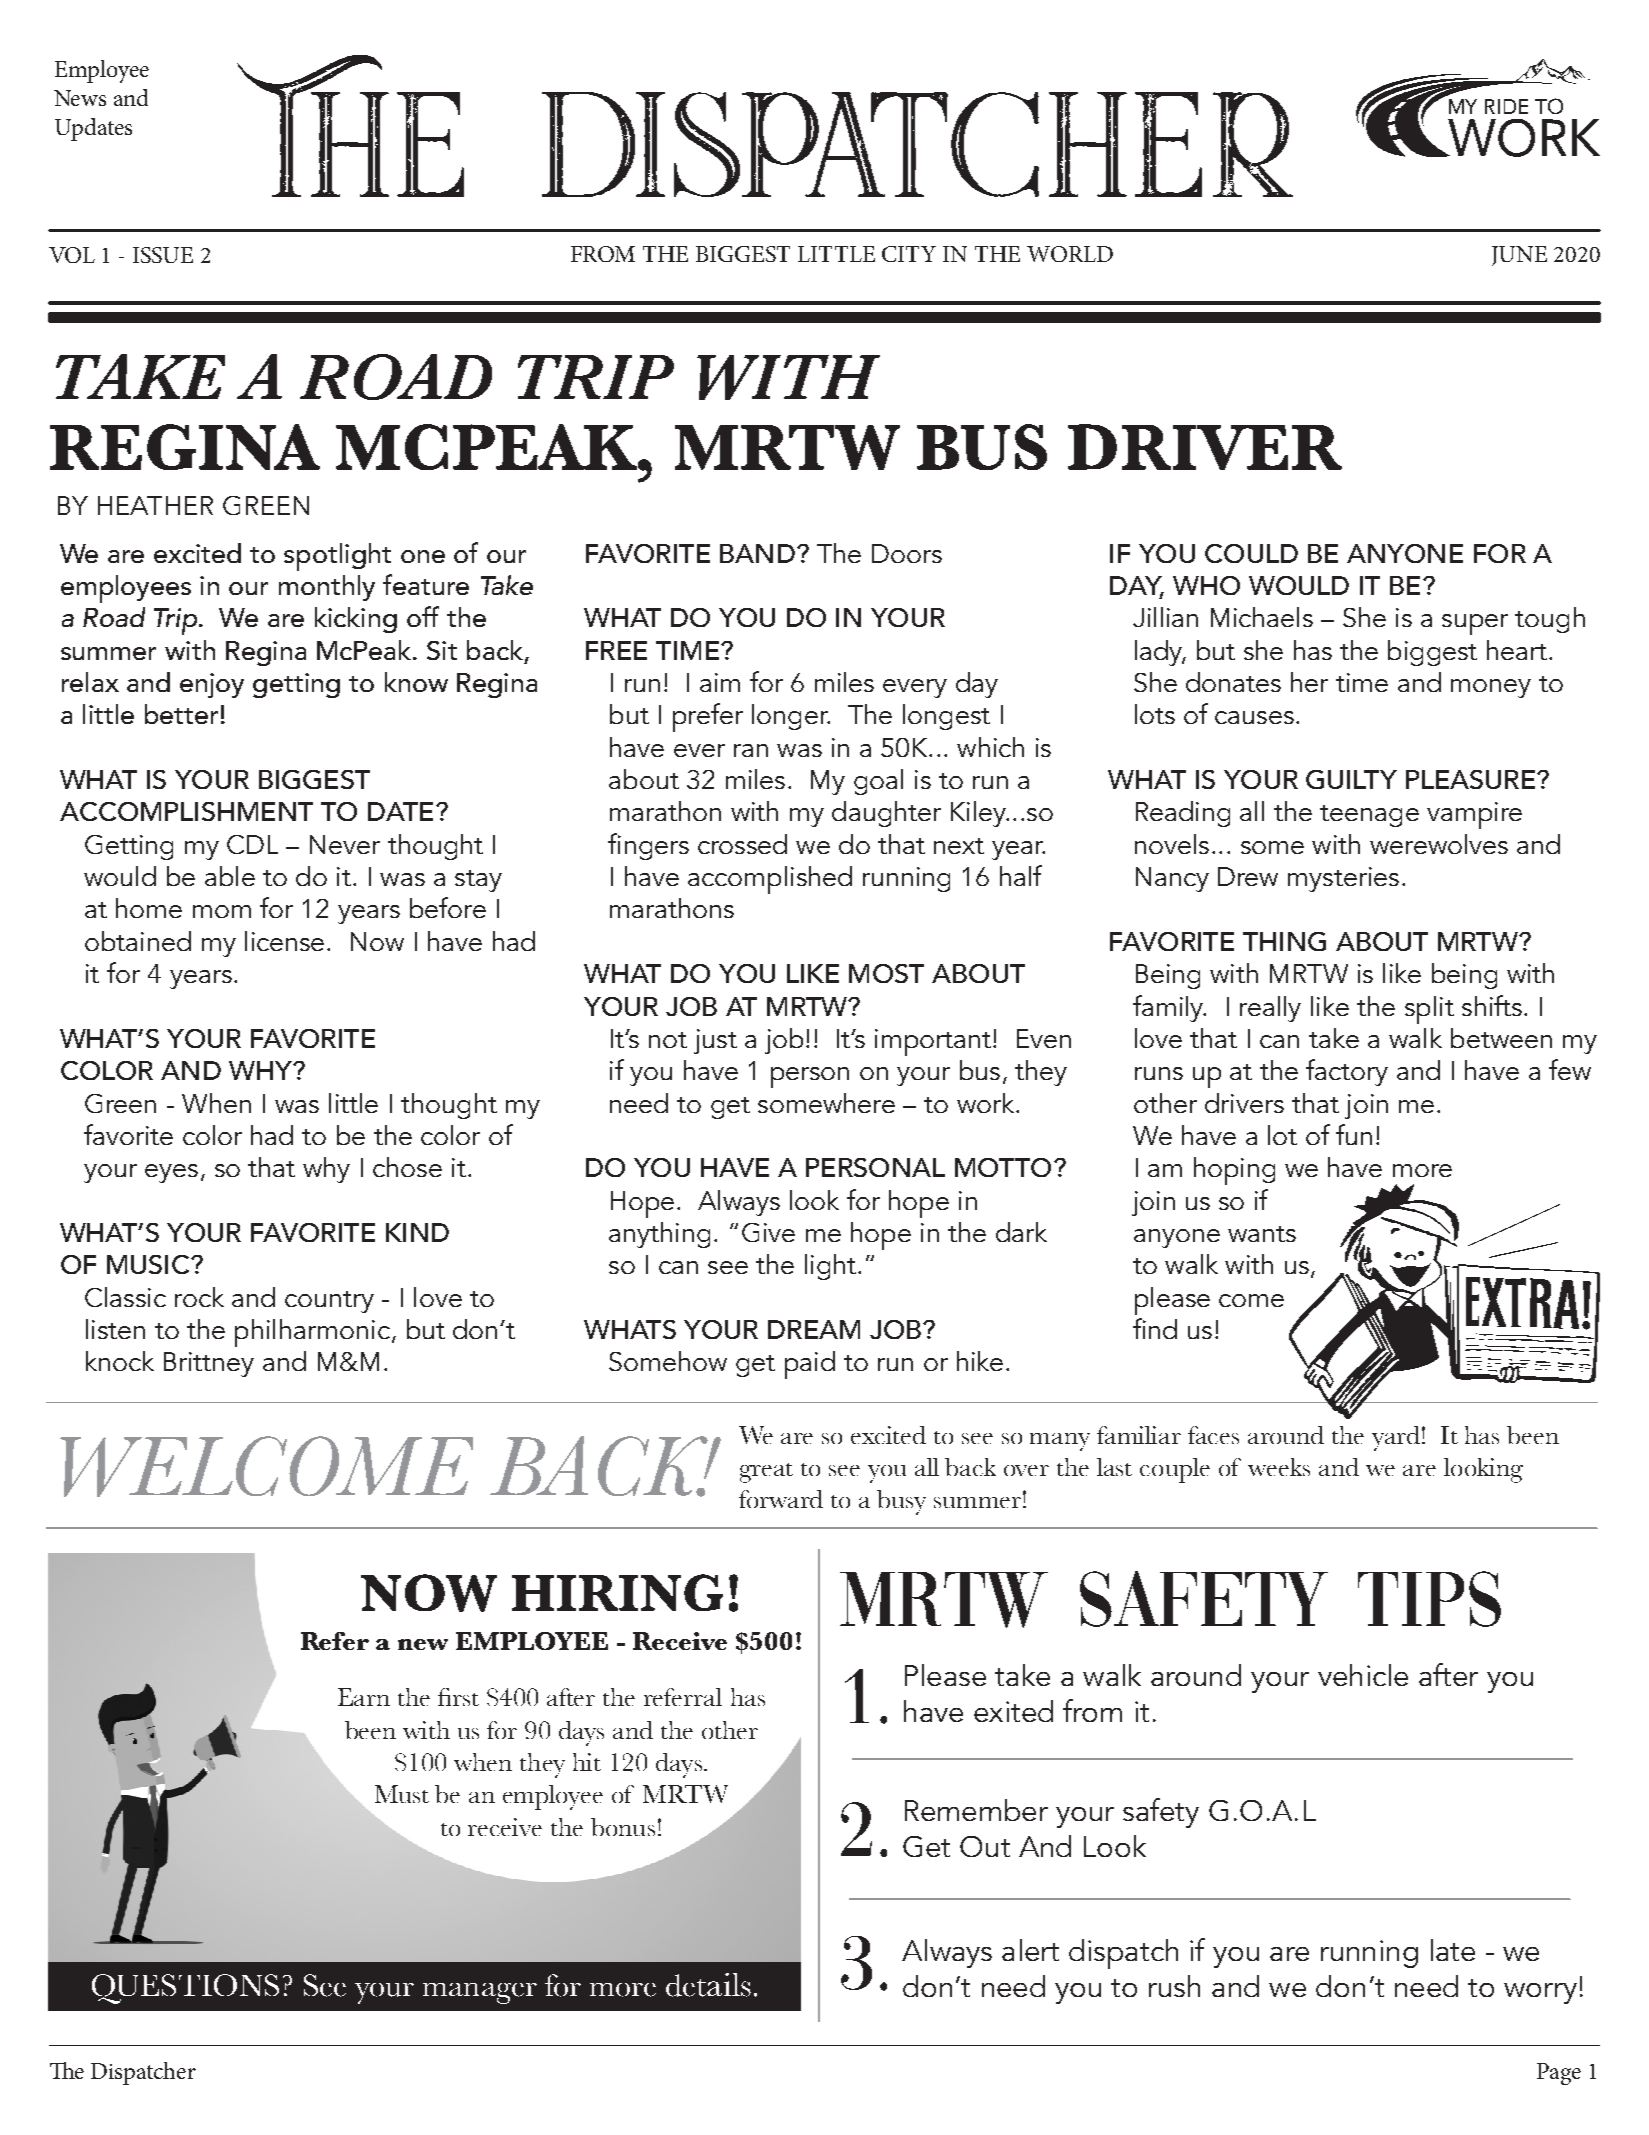  I want to click on factory, so click(1347, 1072).
